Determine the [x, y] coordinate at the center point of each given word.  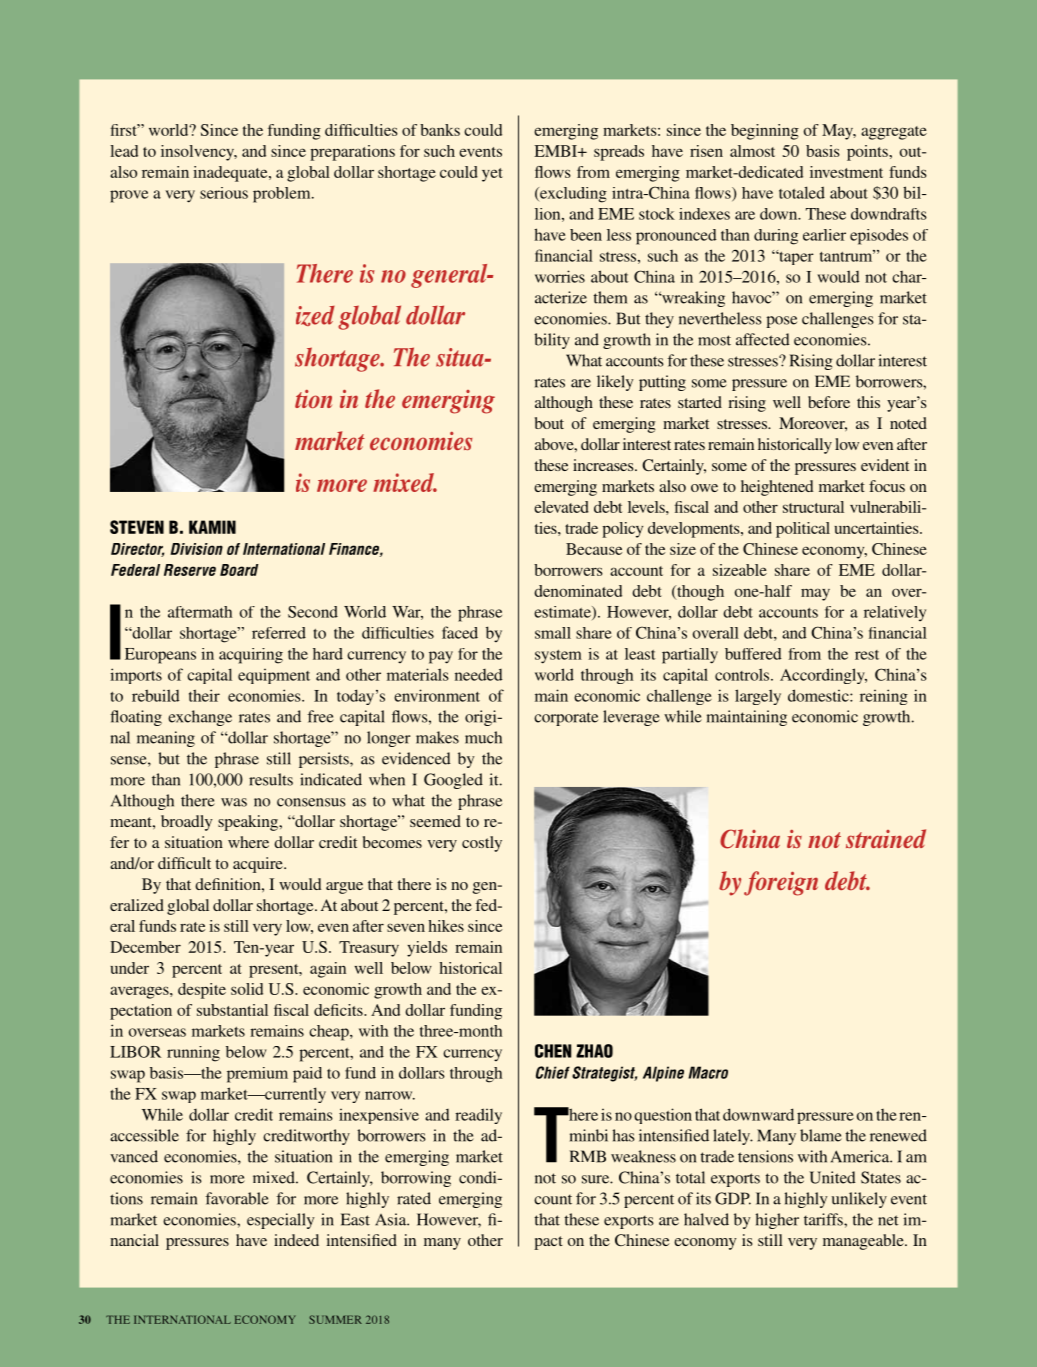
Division [196, 549]
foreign [781, 883]
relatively [895, 613]
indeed [296, 1240]
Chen [553, 1051]
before [829, 402]
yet [492, 175]
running [193, 1054]
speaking [249, 823]
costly [482, 844]
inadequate [231, 174]
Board [239, 570]
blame [821, 1135]
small [553, 633]
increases [604, 465]
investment [846, 172]
